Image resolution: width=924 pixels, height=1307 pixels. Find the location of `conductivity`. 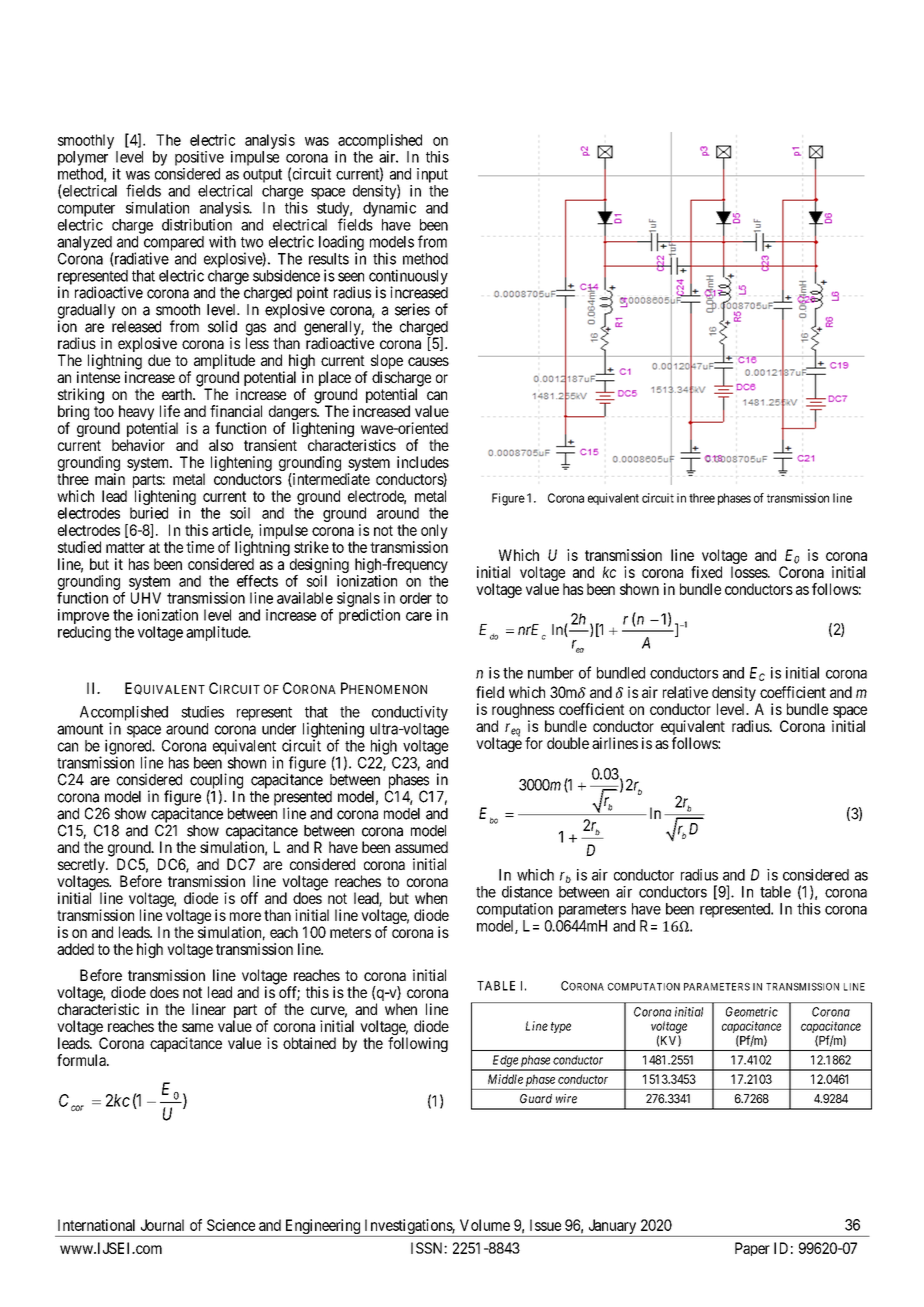

conductivity is located at coordinates (410, 713).
